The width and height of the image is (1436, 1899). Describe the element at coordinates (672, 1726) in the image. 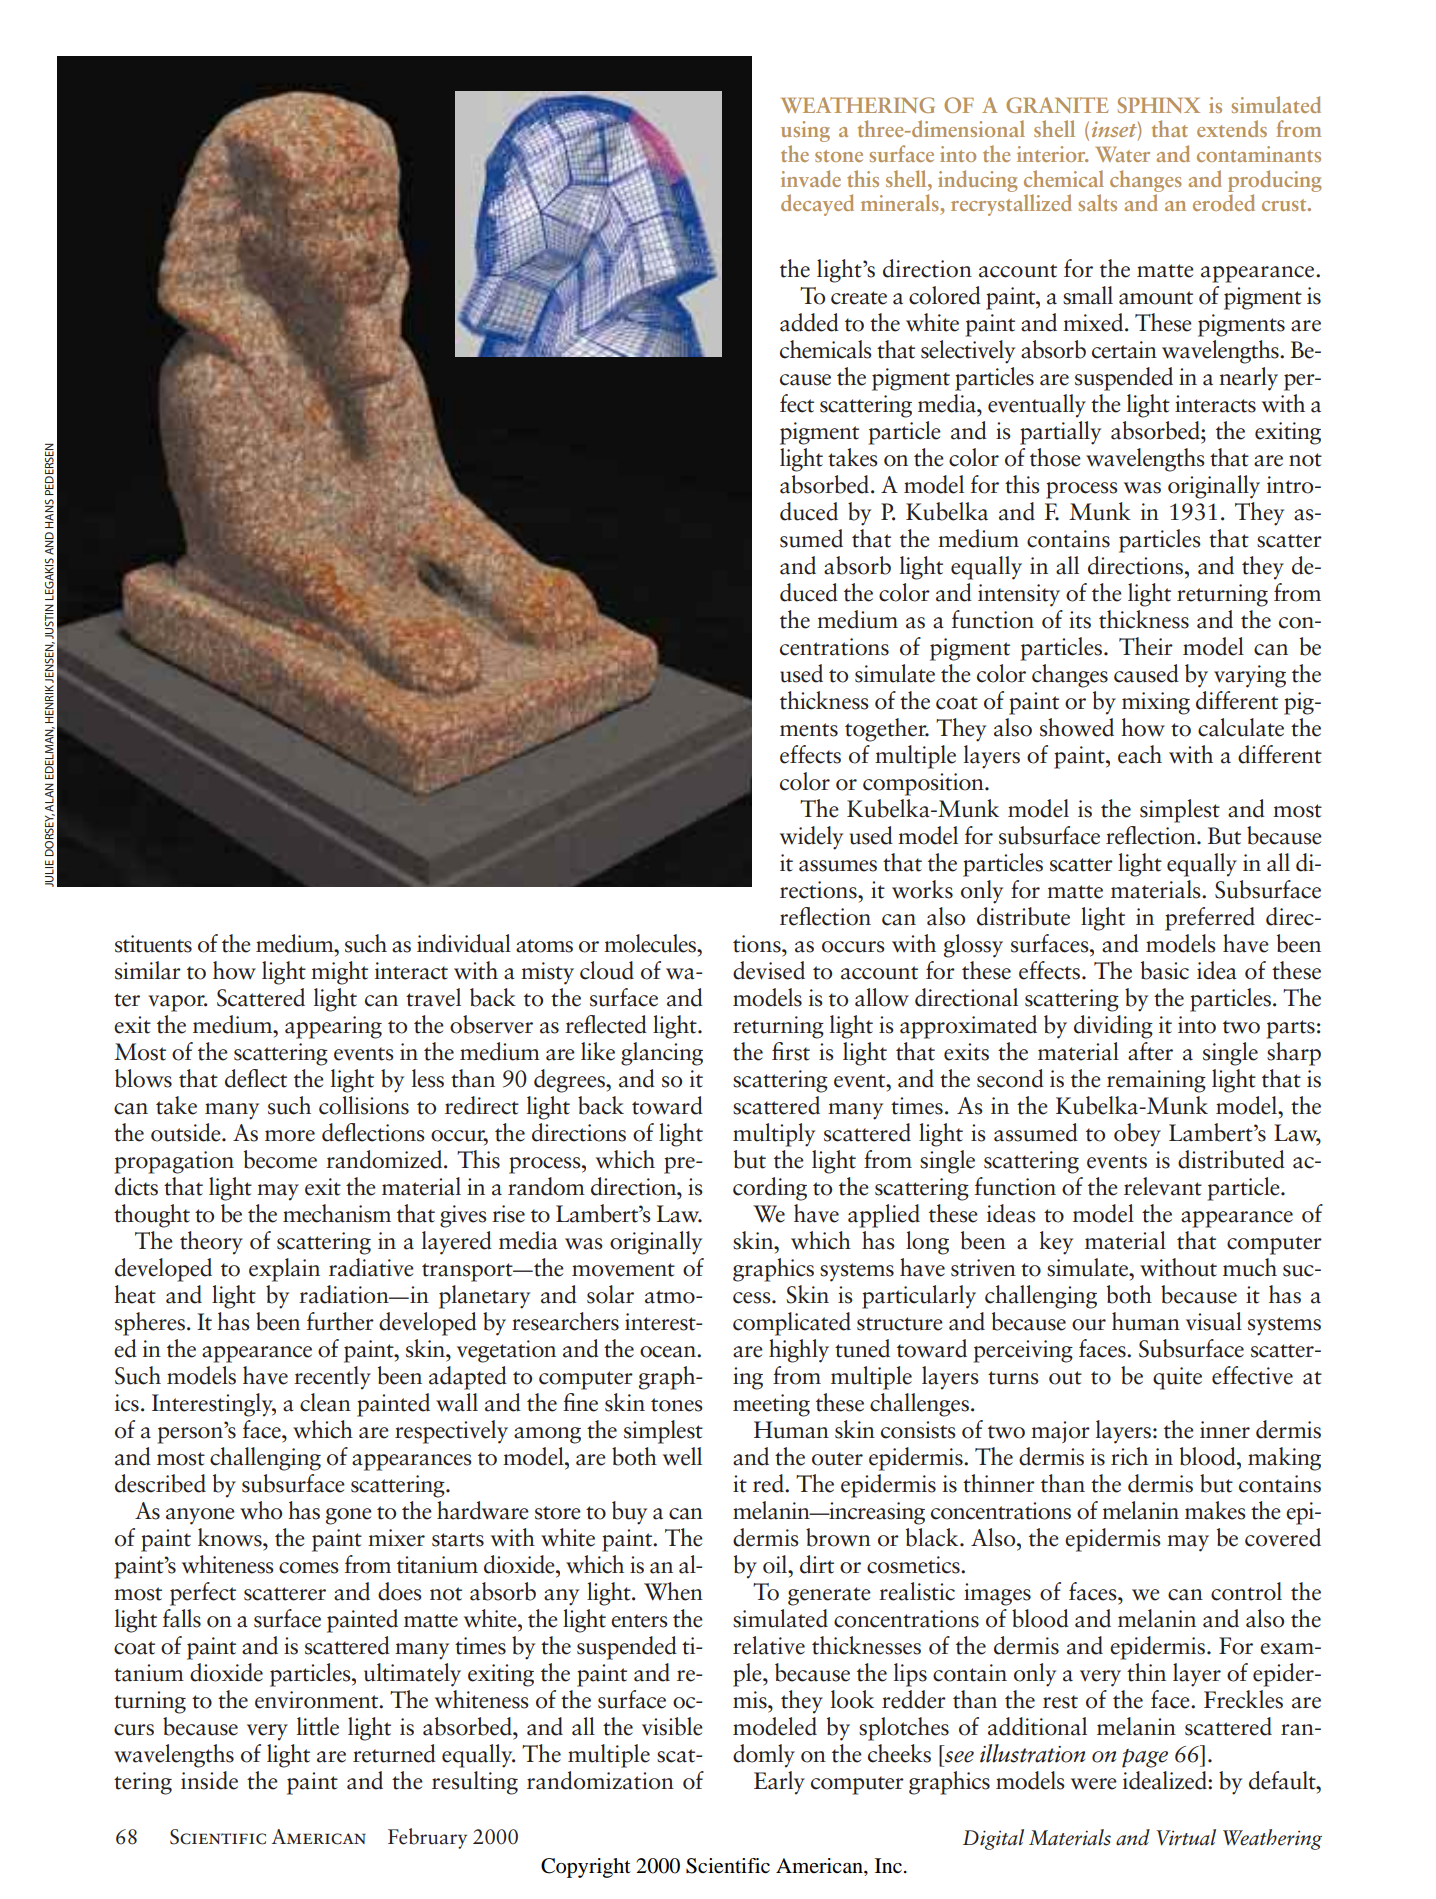

I see `visible` at that location.
